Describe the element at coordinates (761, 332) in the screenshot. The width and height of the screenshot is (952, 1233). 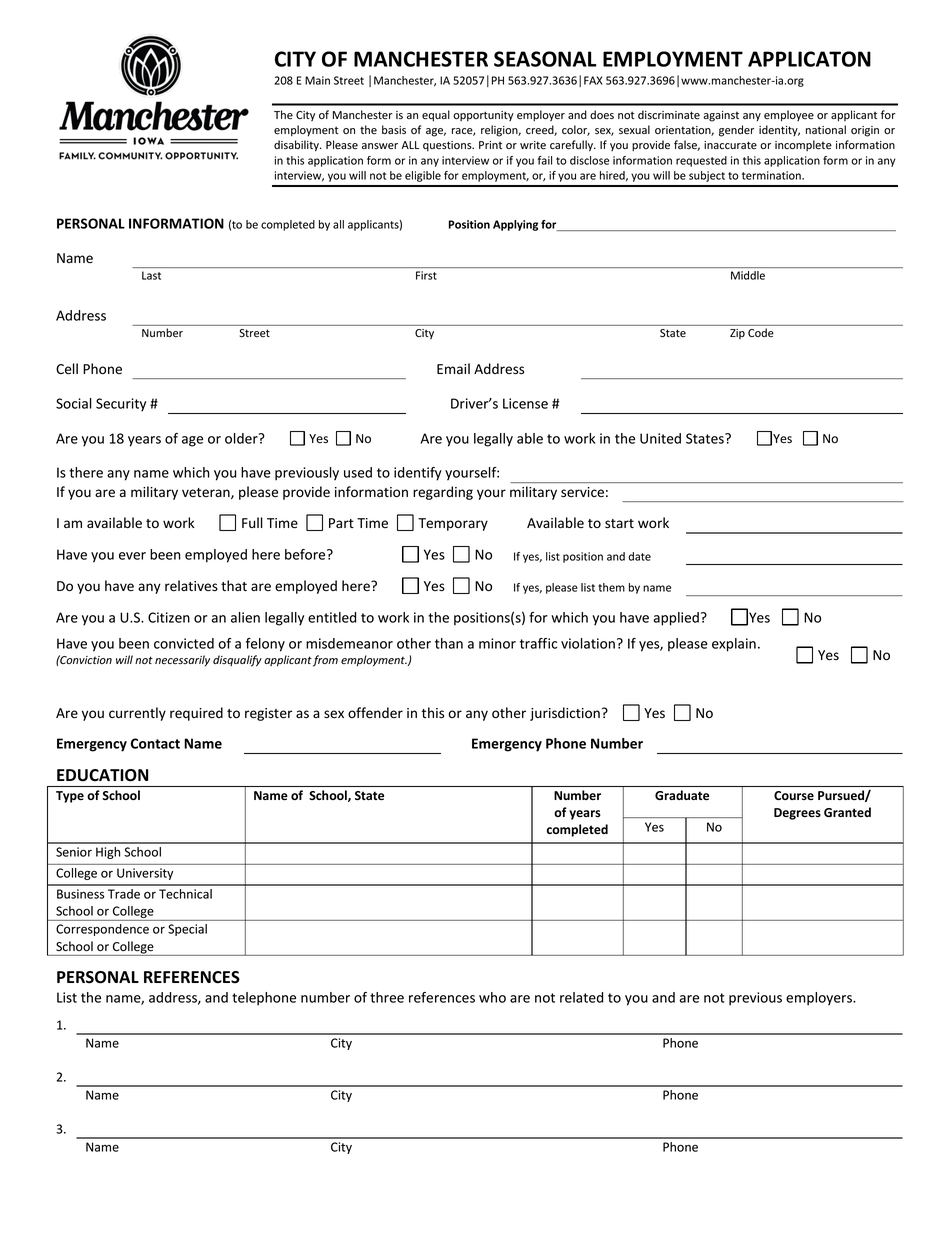
I see `Code` at that location.
